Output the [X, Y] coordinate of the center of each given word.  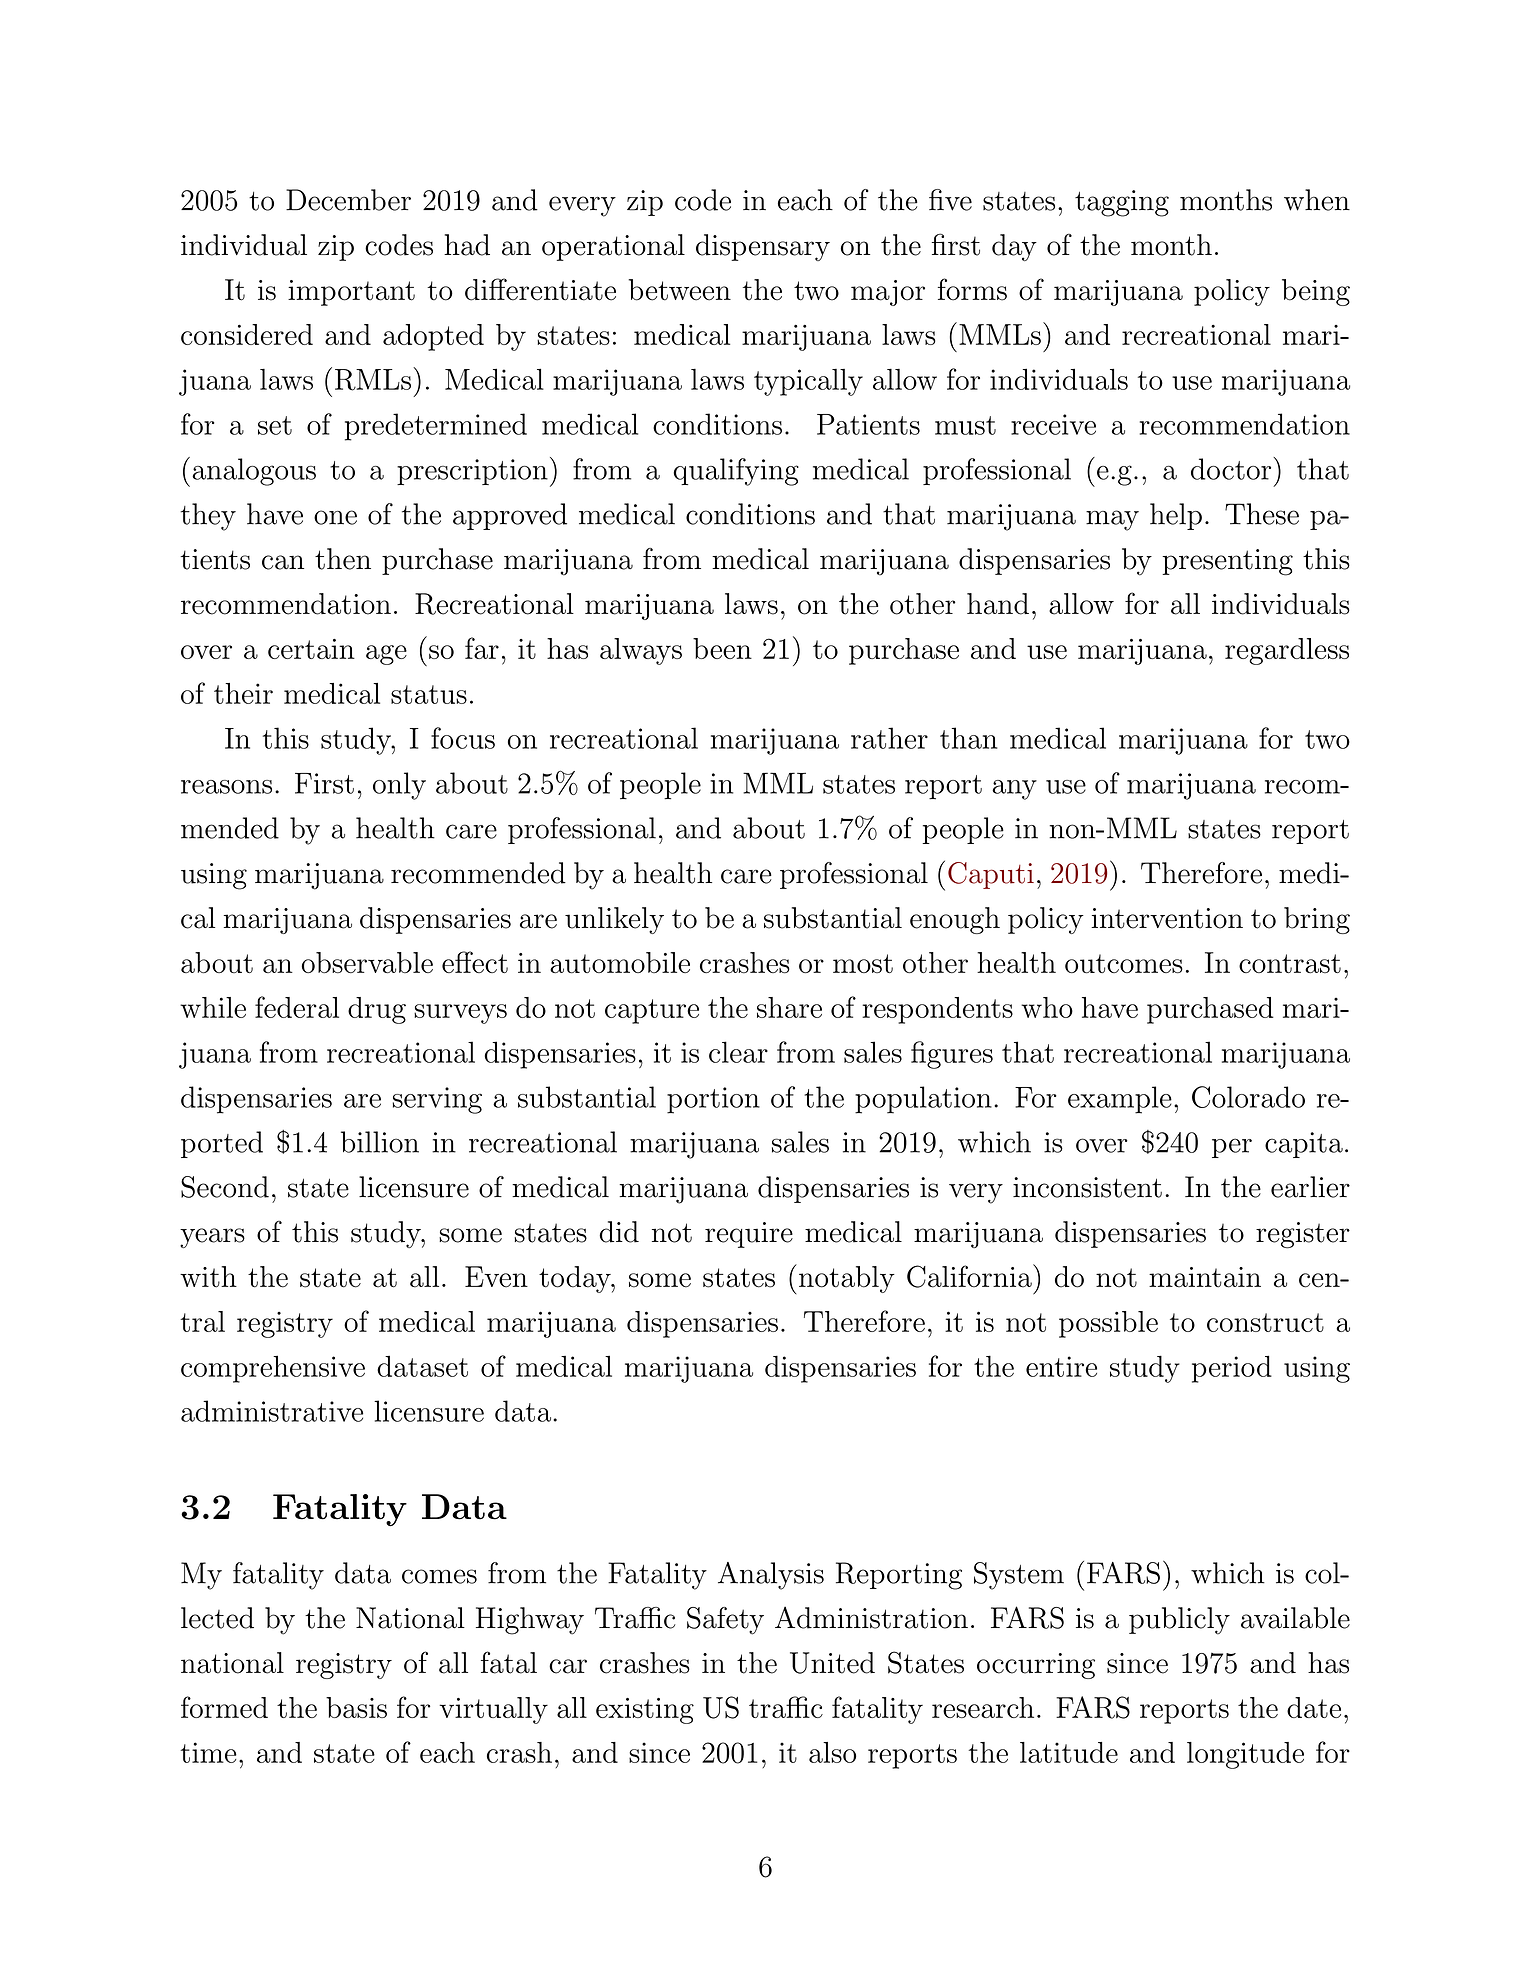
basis [356, 1707]
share [789, 1007]
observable [367, 963]
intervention [1167, 918]
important [351, 293]
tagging [1122, 203]
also [832, 1752]
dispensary [763, 247]
